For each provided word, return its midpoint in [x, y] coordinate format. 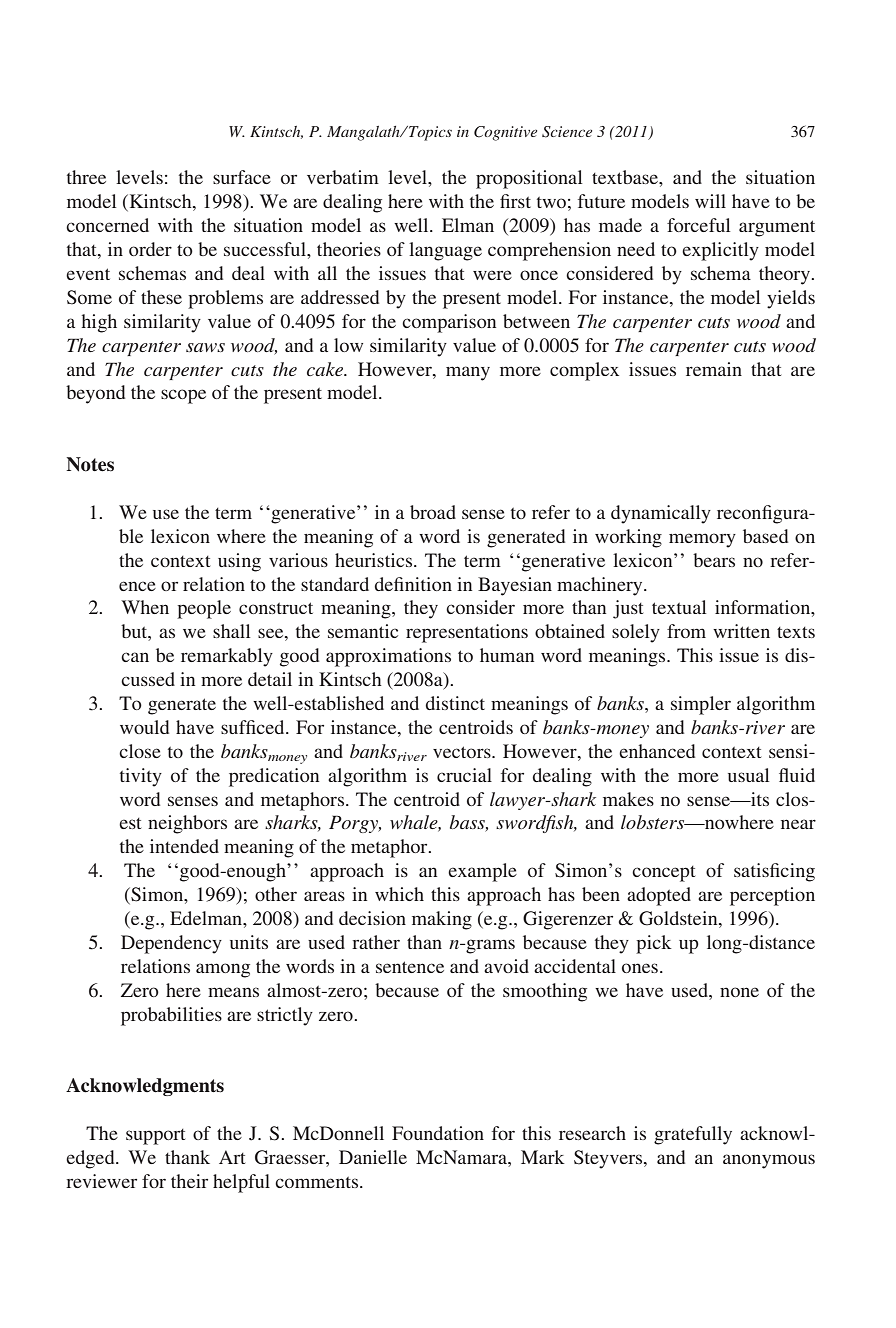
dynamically [661, 514]
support [155, 1137]
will [710, 201]
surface [242, 177]
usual [748, 775]
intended [184, 846]
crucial [464, 775]
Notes [90, 464]
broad [433, 512]
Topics [429, 133]
